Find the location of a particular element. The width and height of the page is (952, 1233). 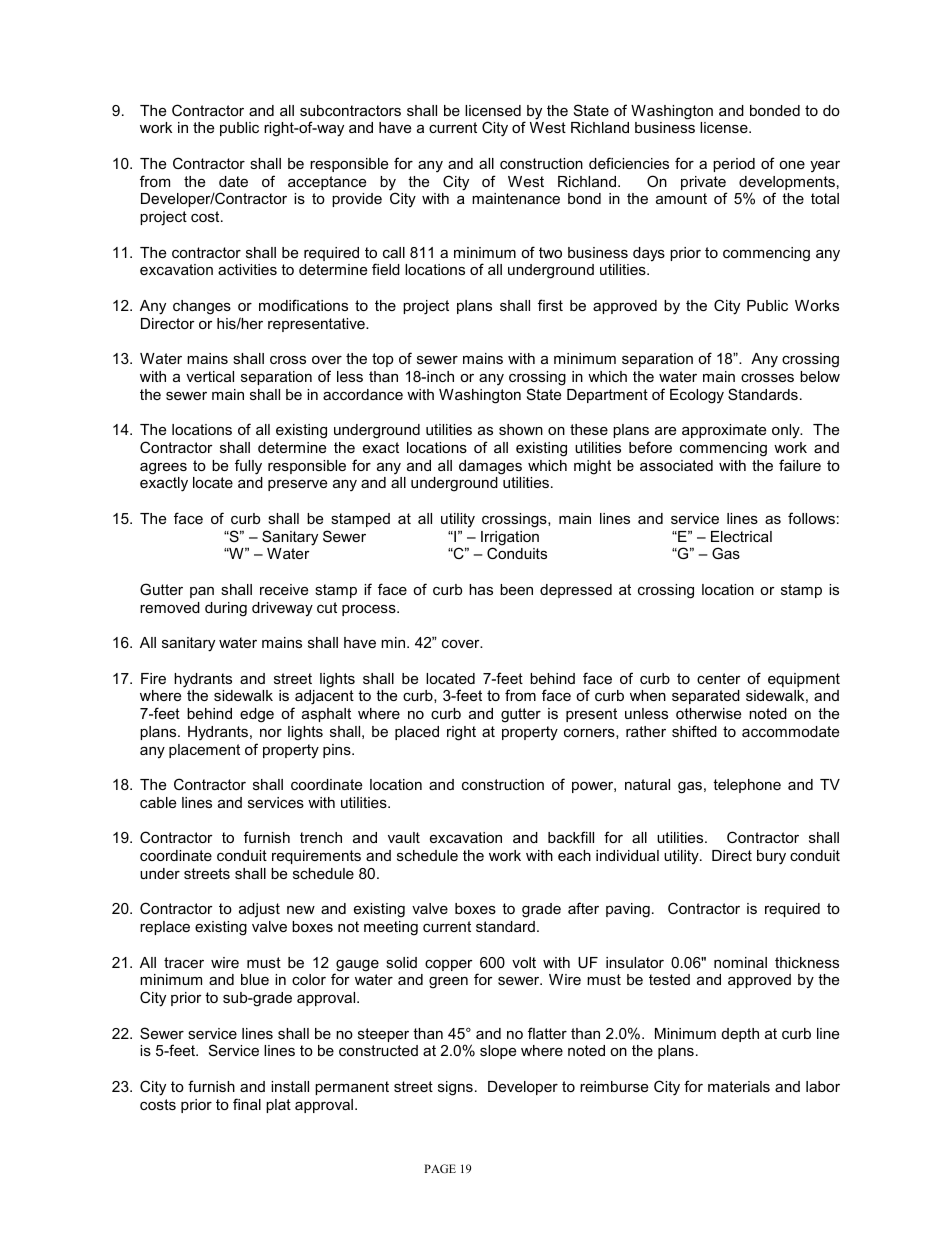

two is located at coordinates (550, 252).
